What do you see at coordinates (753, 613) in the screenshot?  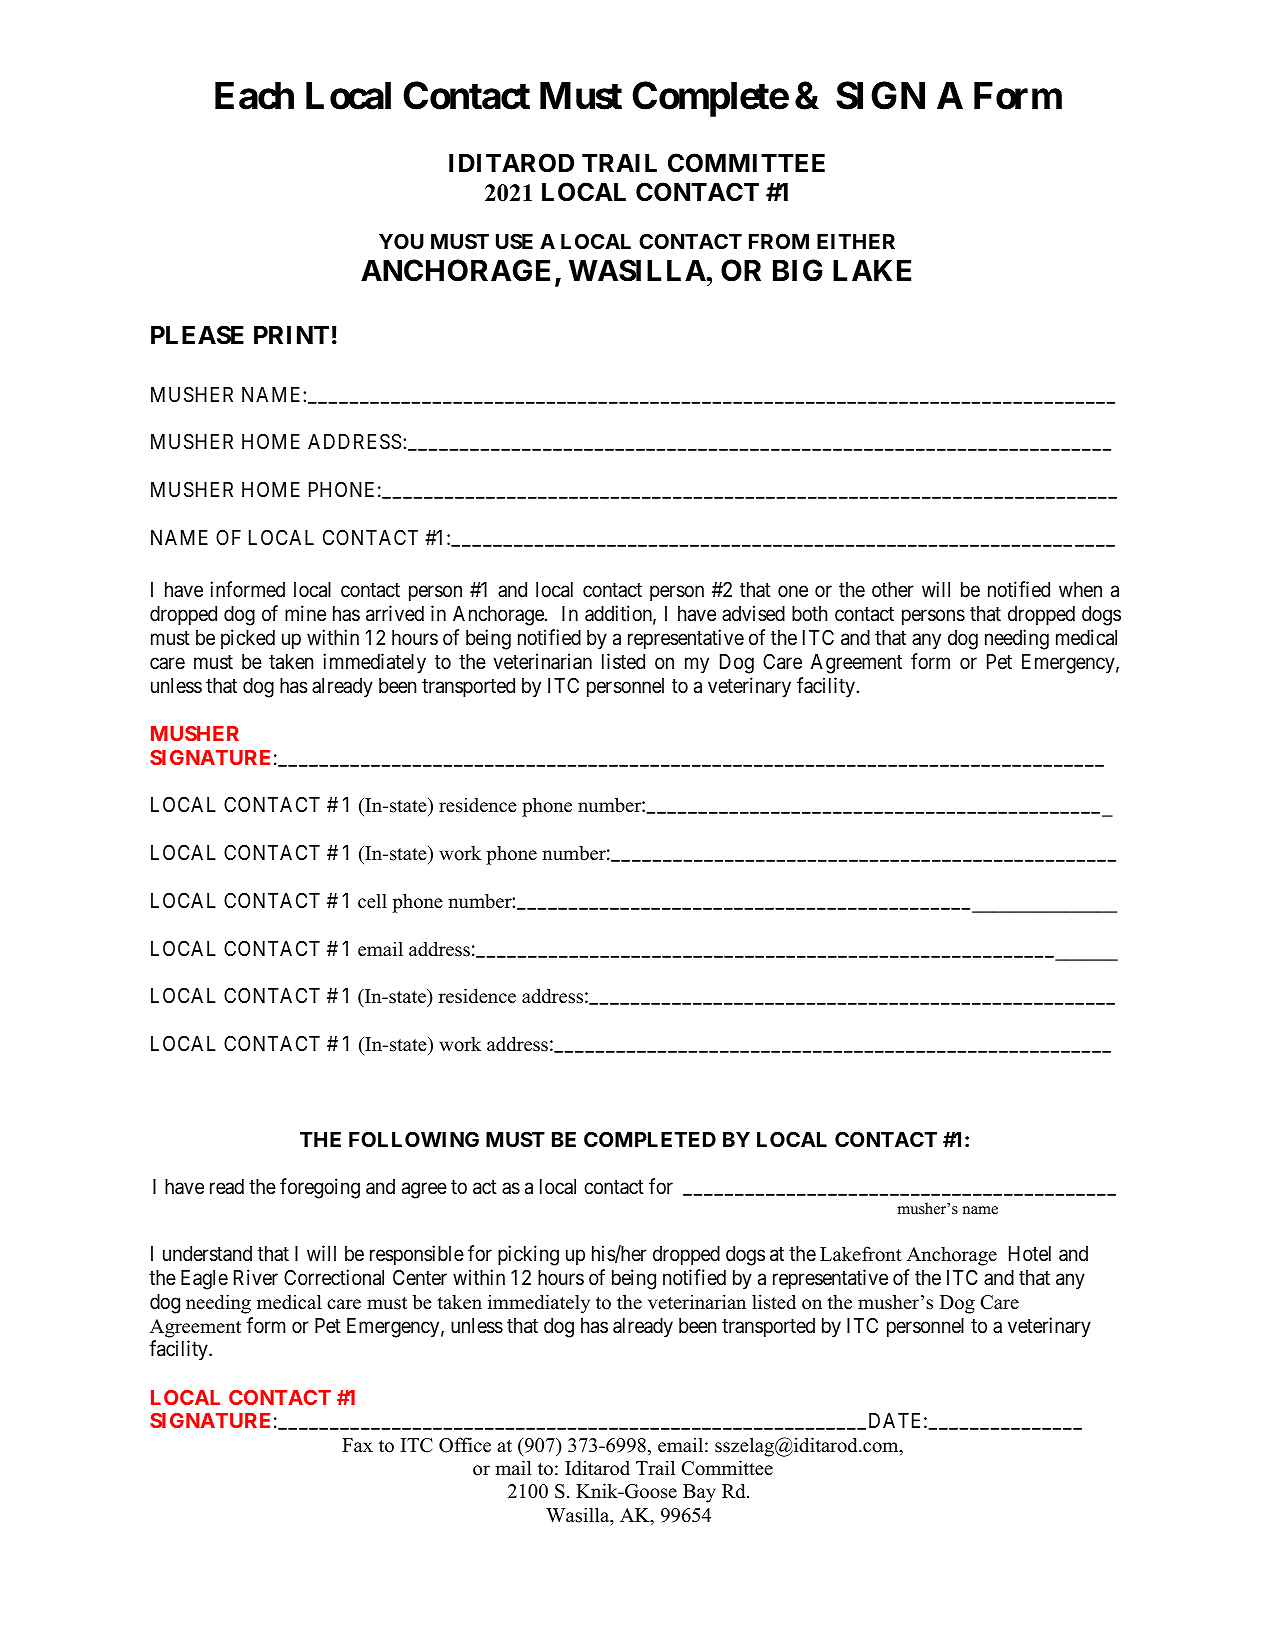 I see `advised` at bounding box center [753, 613].
